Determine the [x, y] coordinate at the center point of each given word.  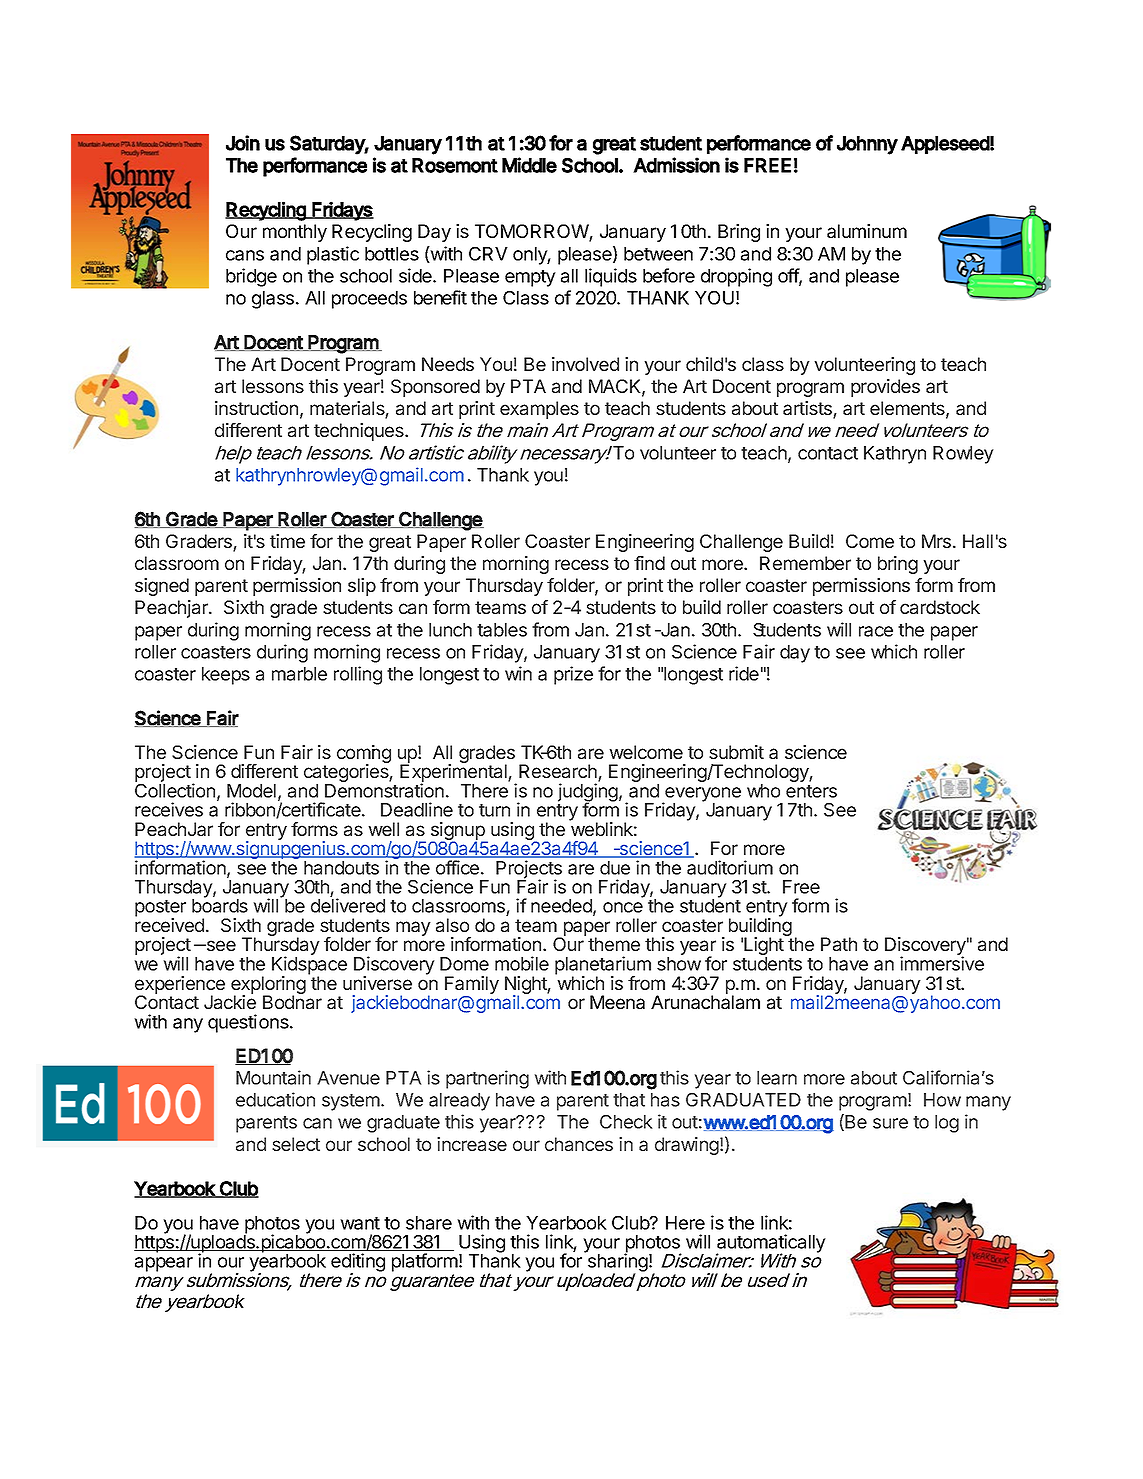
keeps [226, 676]
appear [164, 1264]
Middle [529, 165]
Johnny [867, 145]
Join [243, 143]
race [876, 631]
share [429, 1223]
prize [573, 675]
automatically [771, 1244]
